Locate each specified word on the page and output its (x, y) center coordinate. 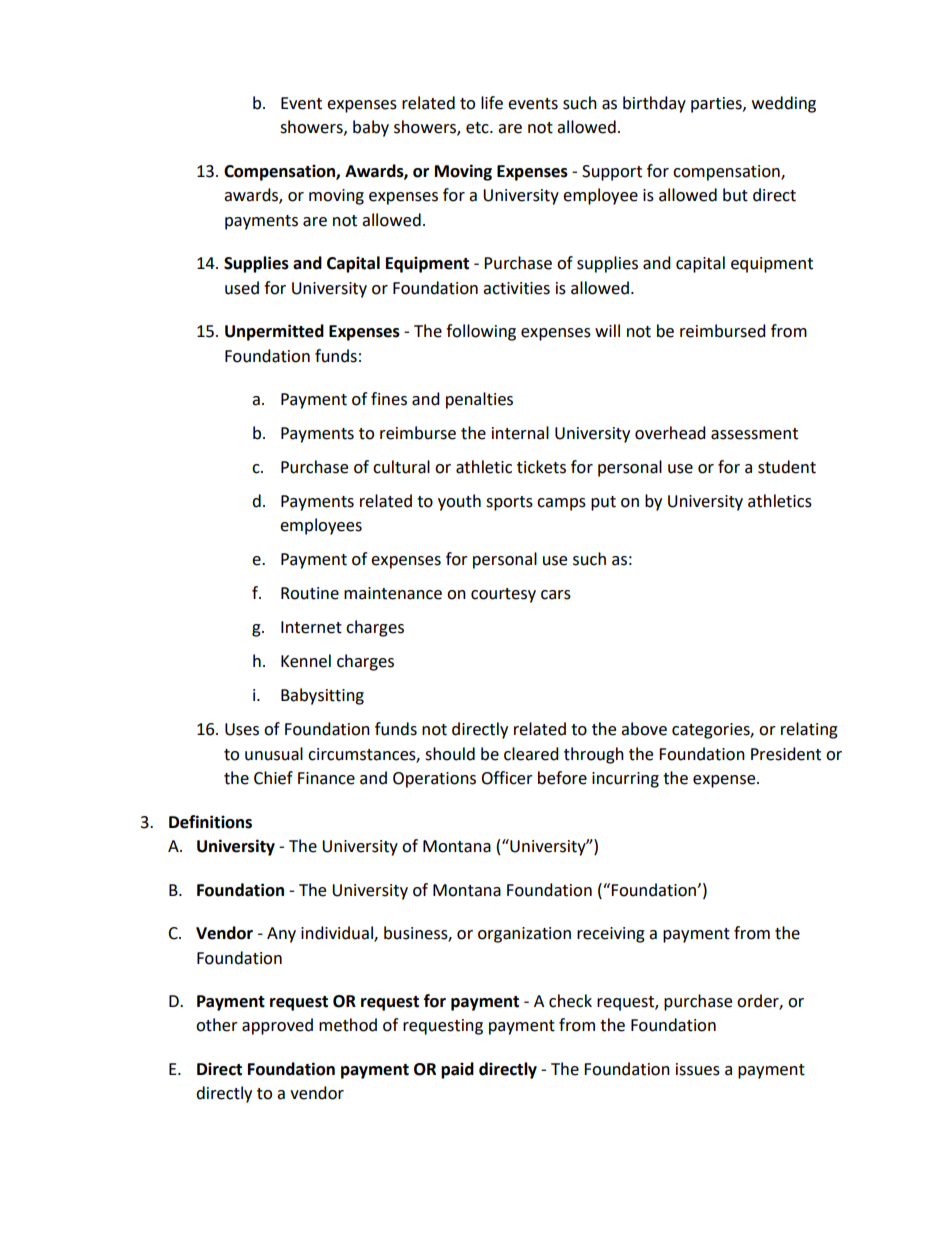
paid (457, 1070)
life (492, 103)
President (786, 754)
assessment (754, 434)
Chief (273, 778)
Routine (310, 593)
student (787, 467)
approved (277, 1026)
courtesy (503, 595)
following (481, 332)
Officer (507, 778)
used (242, 288)
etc (478, 128)
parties (717, 105)
